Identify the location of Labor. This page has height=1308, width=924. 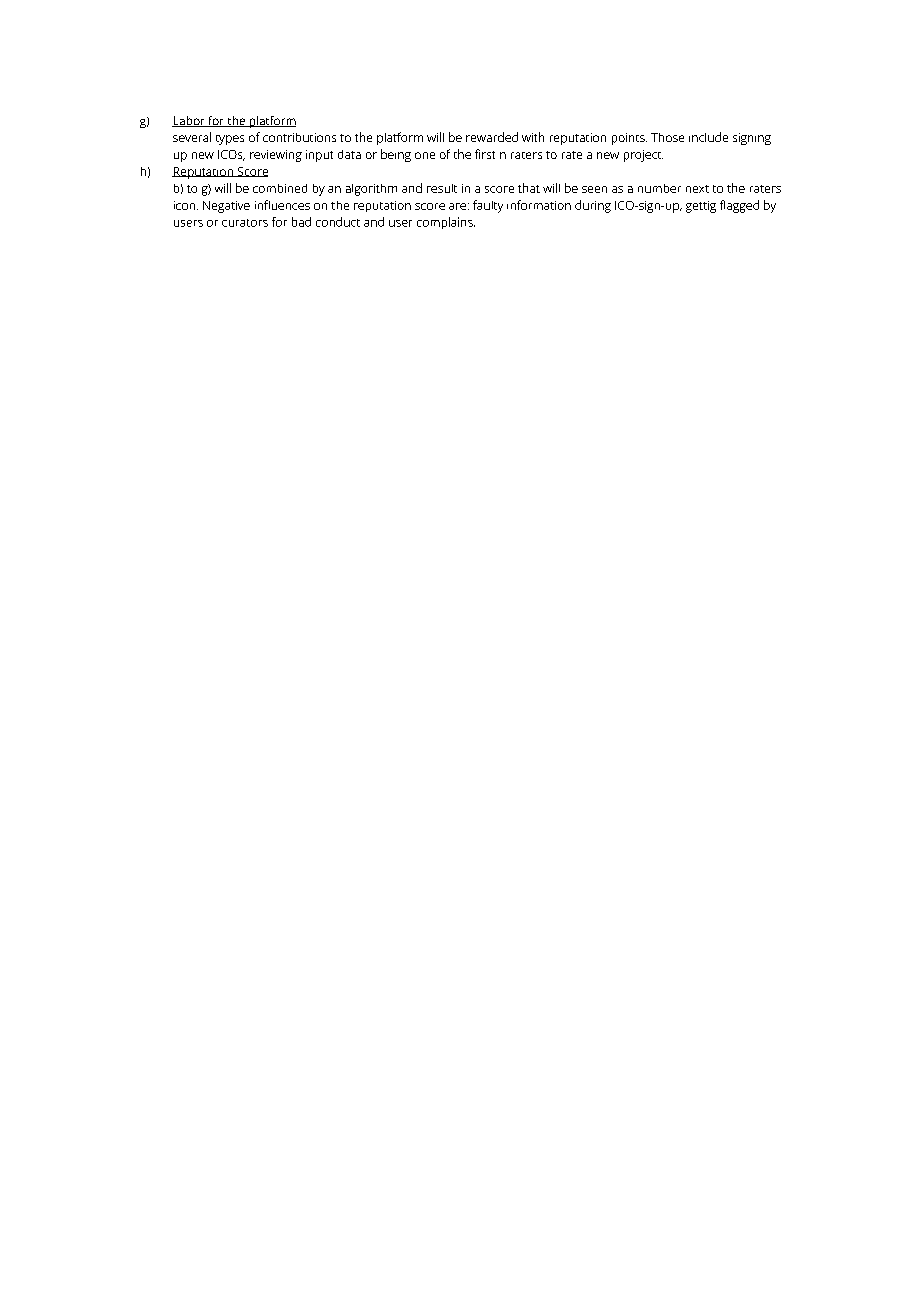
(189, 121).
